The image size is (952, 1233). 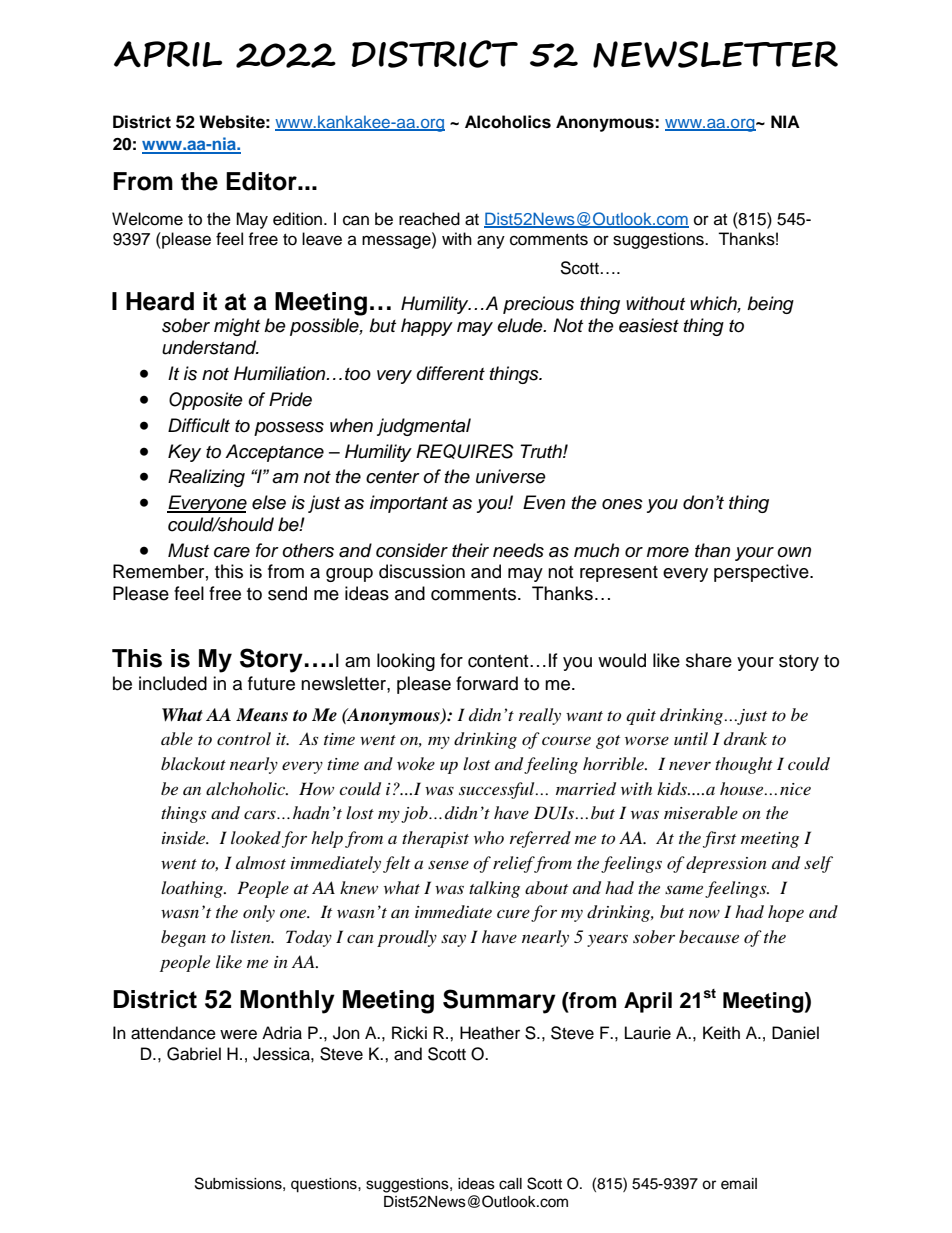 What do you see at coordinates (256, 837) in the screenshot?
I see `looked` at bounding box center [256, 837].
